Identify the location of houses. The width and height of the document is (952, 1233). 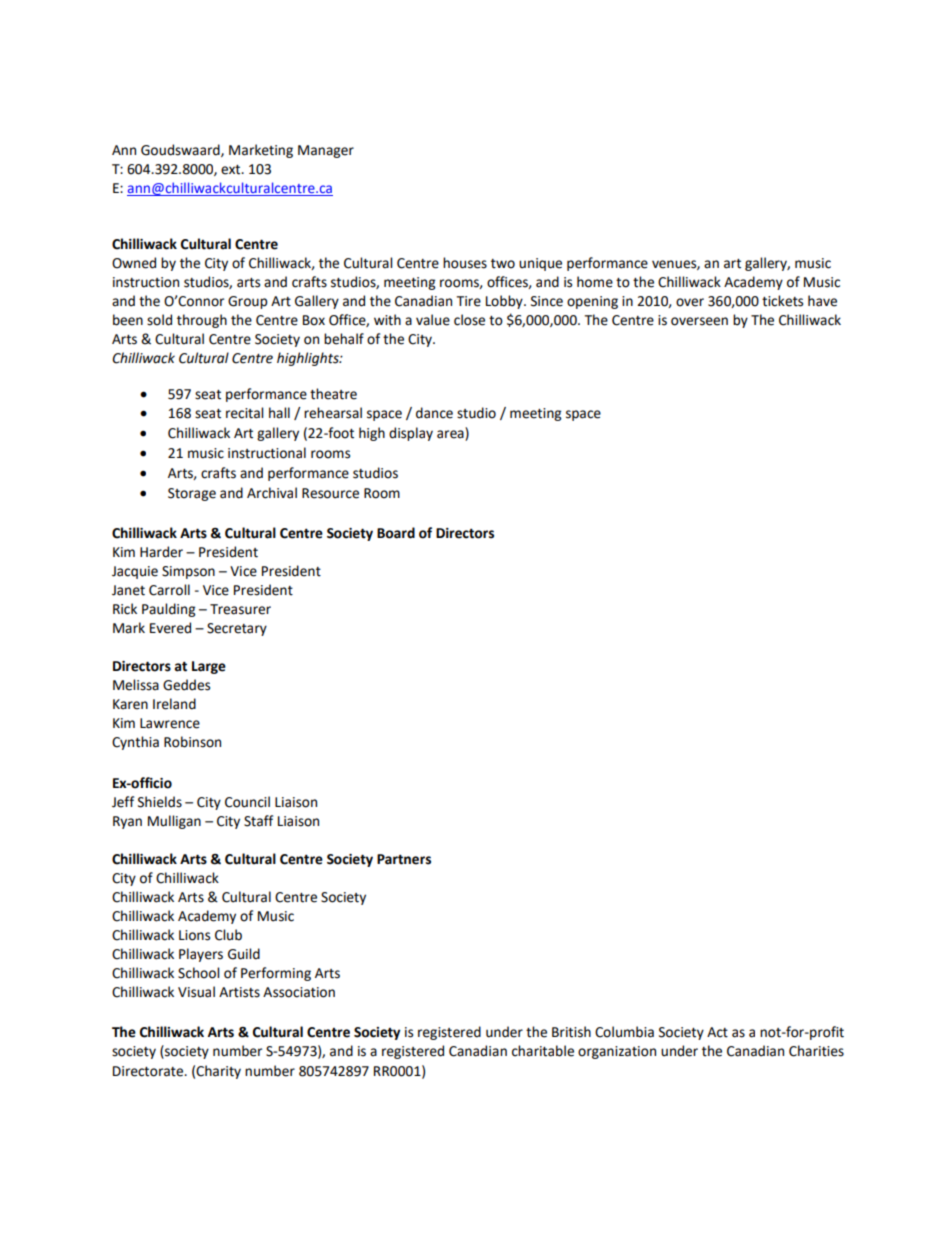
(465, 263).
